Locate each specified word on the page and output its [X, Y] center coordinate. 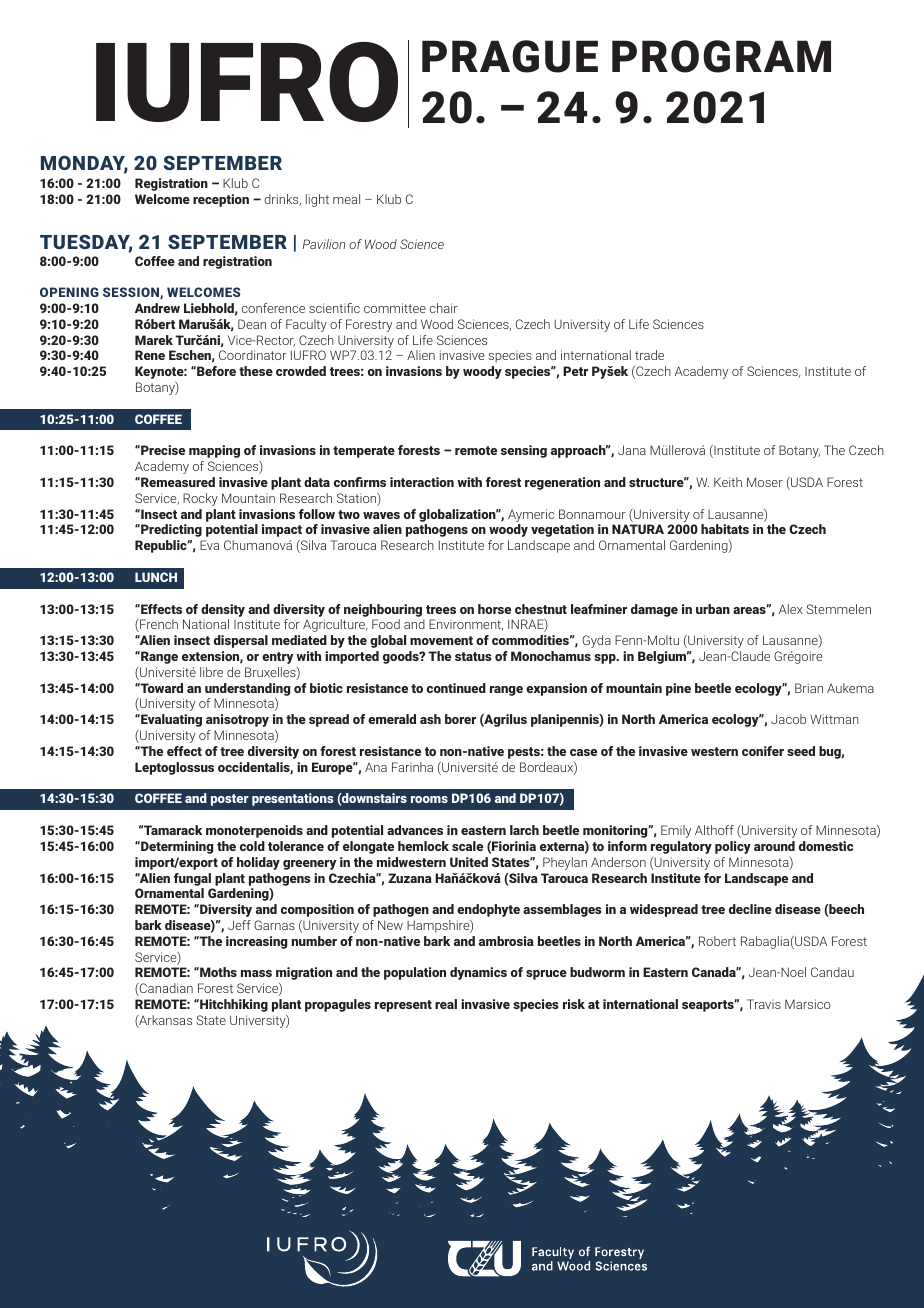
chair [444, 308]
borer [460, 719]
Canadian [165, 989]
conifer [763, 751]
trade [649, 355]
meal [346, 199]
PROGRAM [721, 56]
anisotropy [237, 720]
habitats [725, 529]
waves [381, 515]
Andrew [157, 308]
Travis [764, 1004]
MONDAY [84, 164]
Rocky [200, 499]
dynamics [478, 973]
